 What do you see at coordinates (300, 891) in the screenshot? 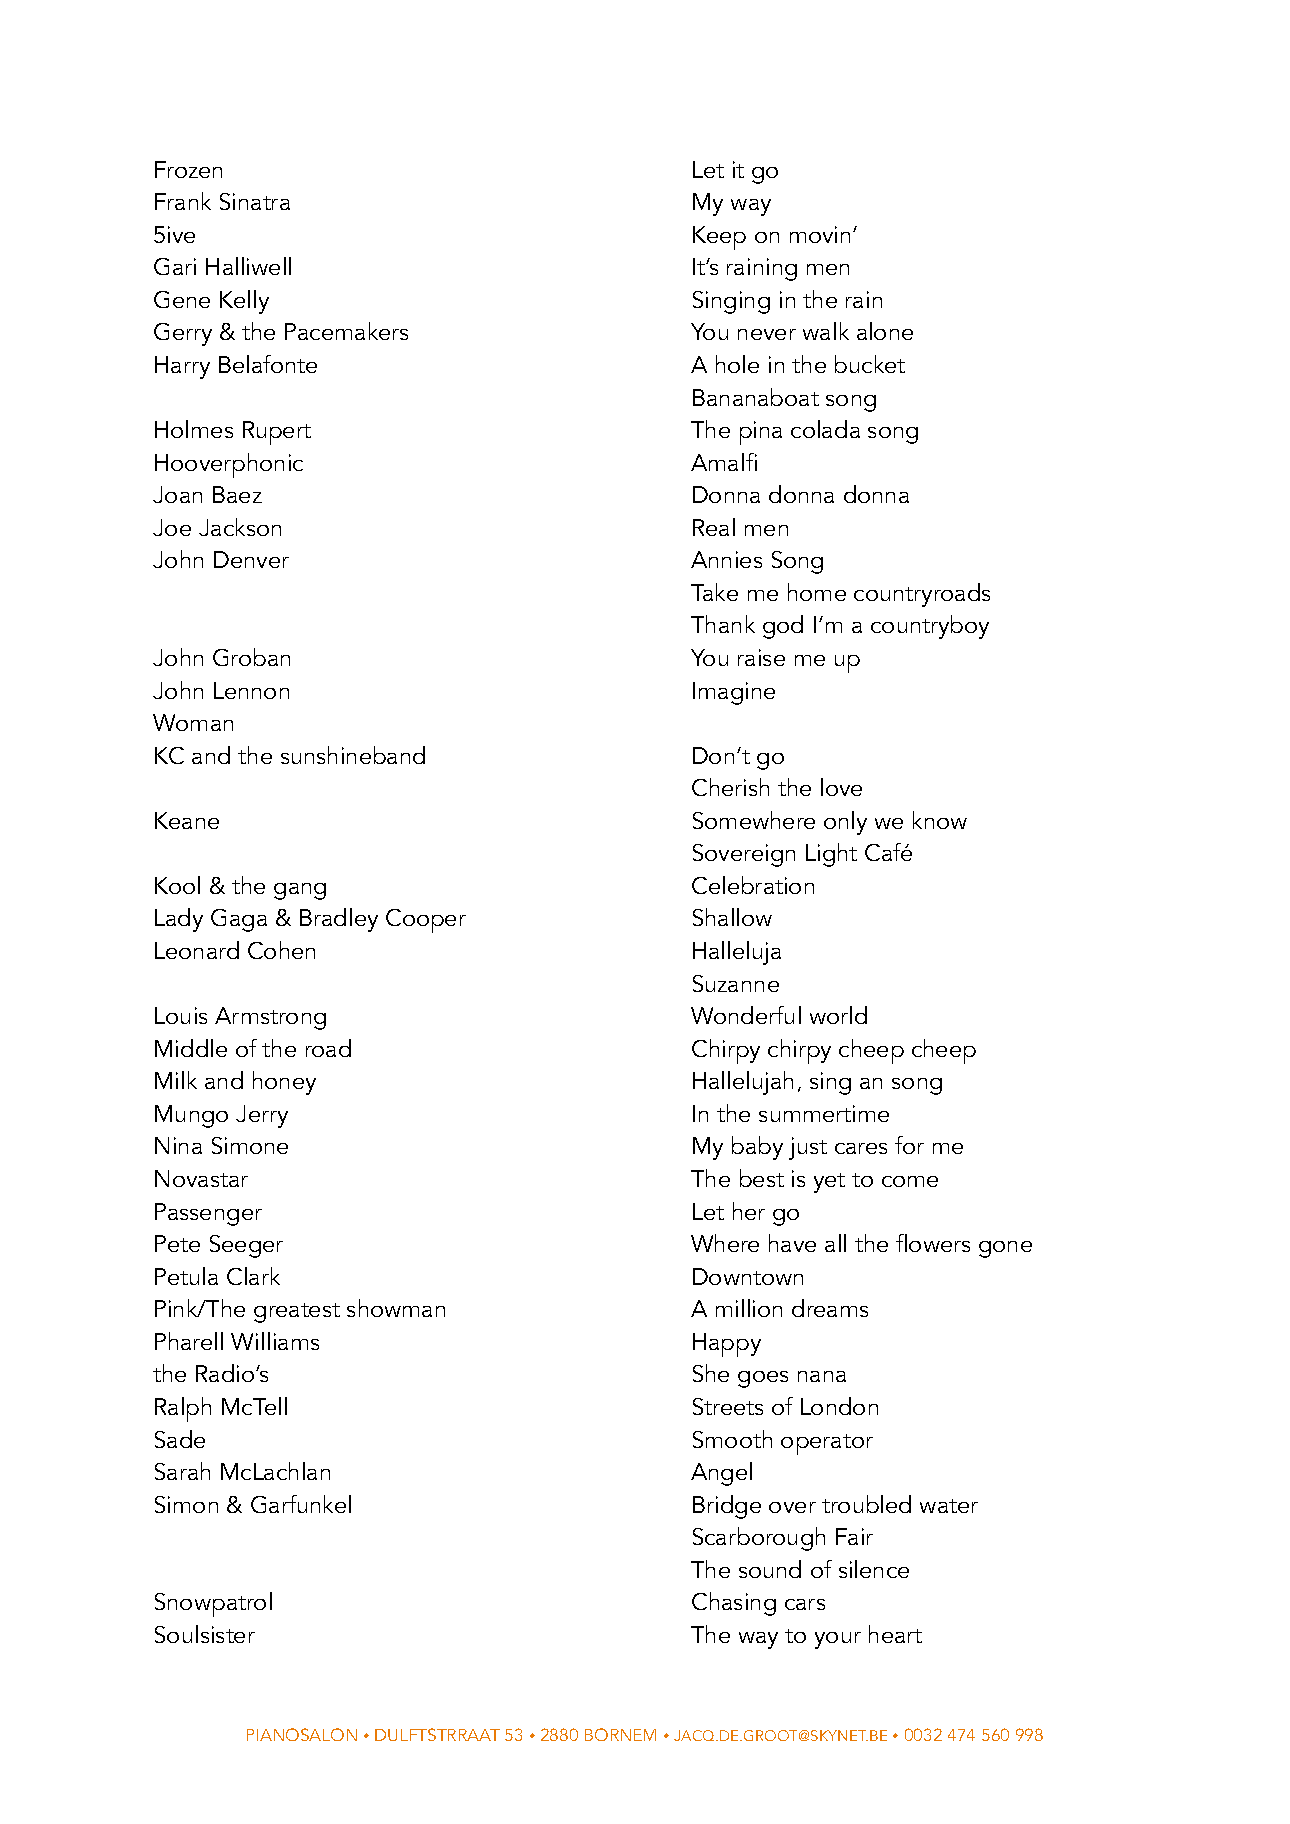
I see `gang` at bounding box center [300, 891].
